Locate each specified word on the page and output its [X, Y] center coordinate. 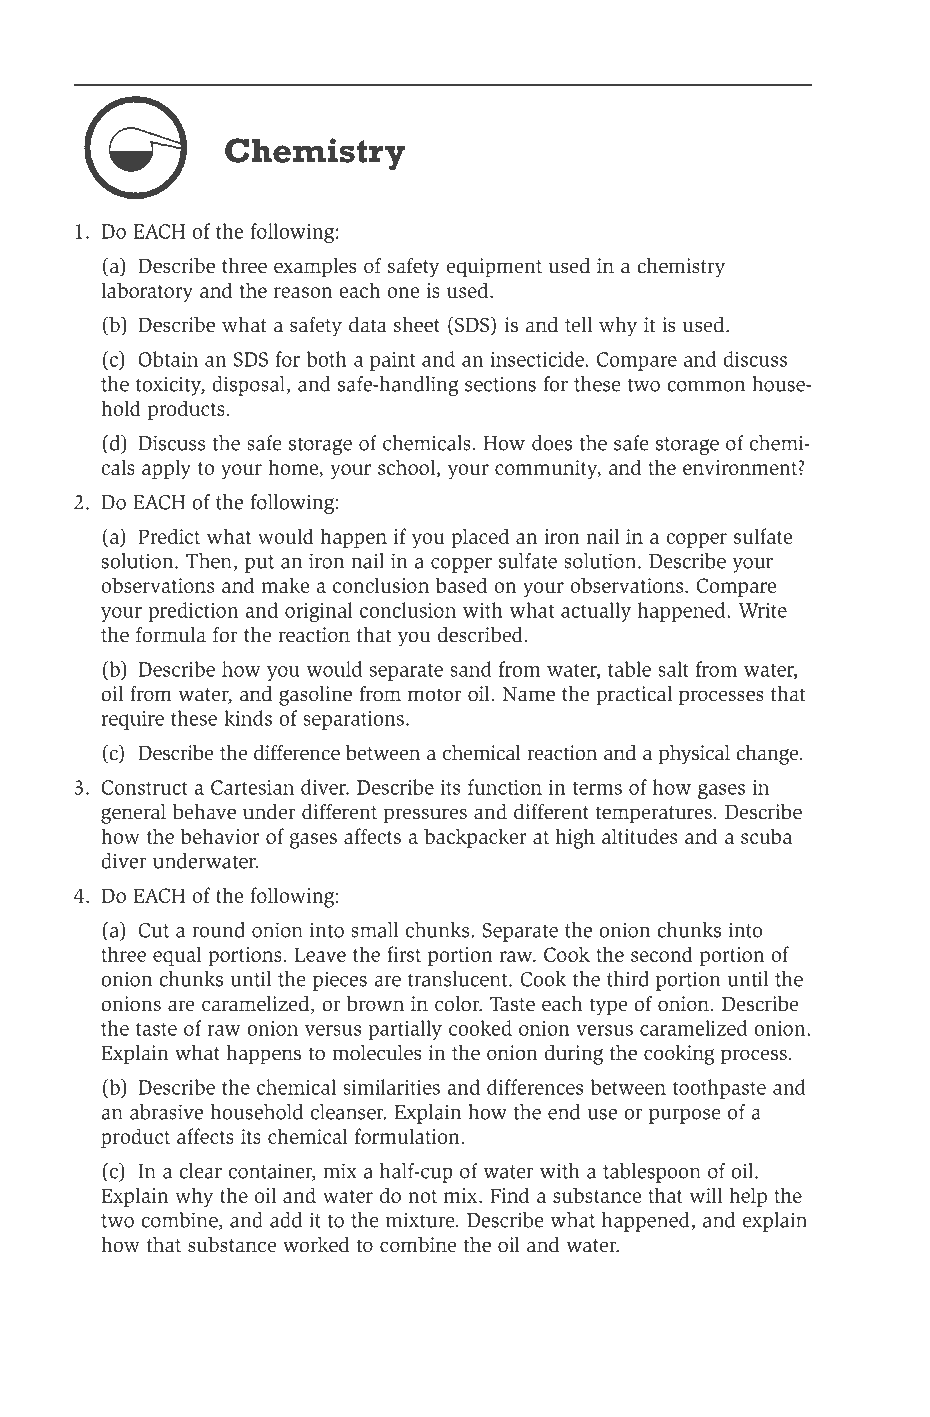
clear [200, 1171]
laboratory [147, 292]
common [706, 386]
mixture [421, 1220]
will [705, 1195]
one [403, 292]
